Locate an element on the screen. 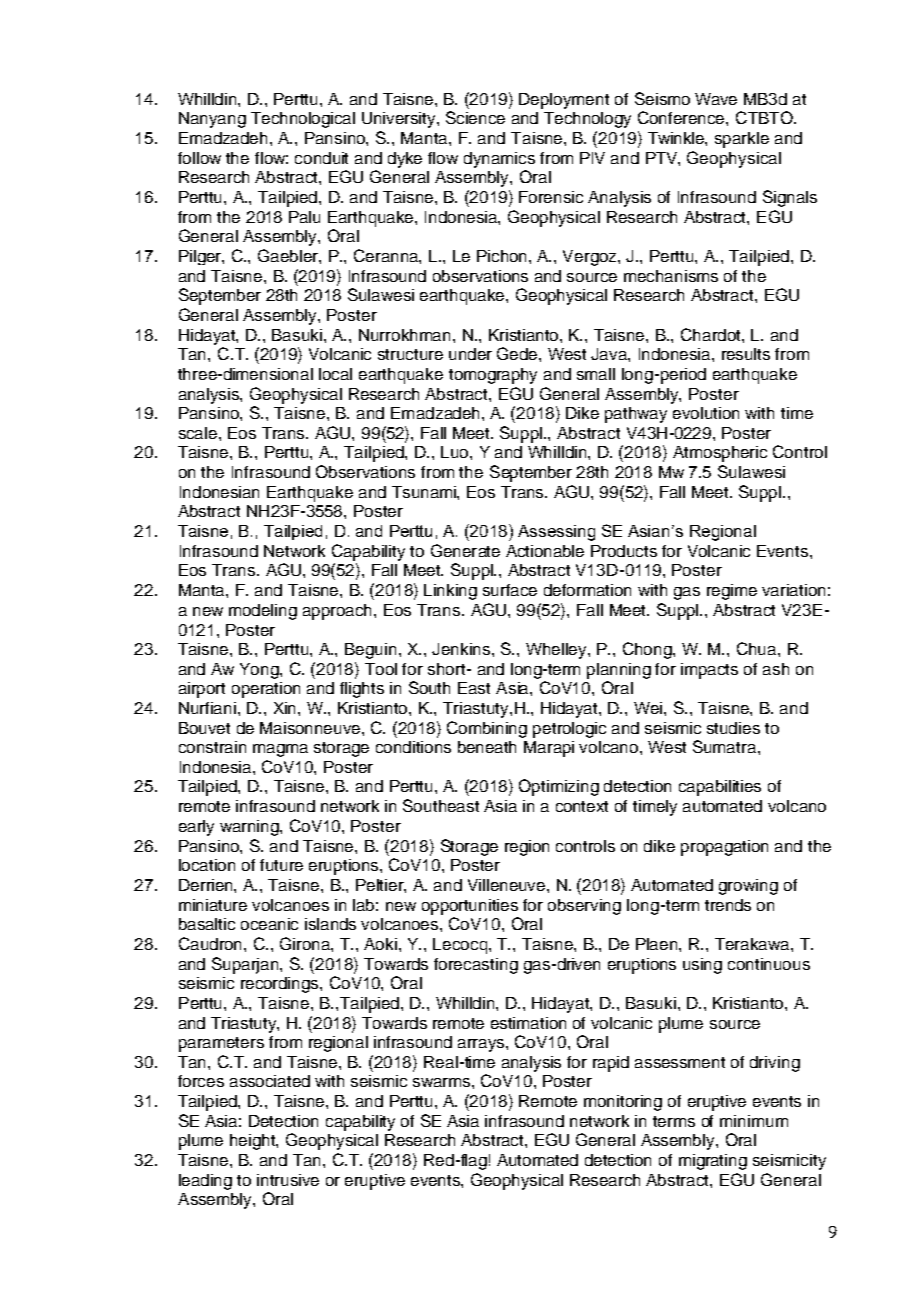 This screenshot has width=924, height=1308. scale is located at coordinates (199, 433).
